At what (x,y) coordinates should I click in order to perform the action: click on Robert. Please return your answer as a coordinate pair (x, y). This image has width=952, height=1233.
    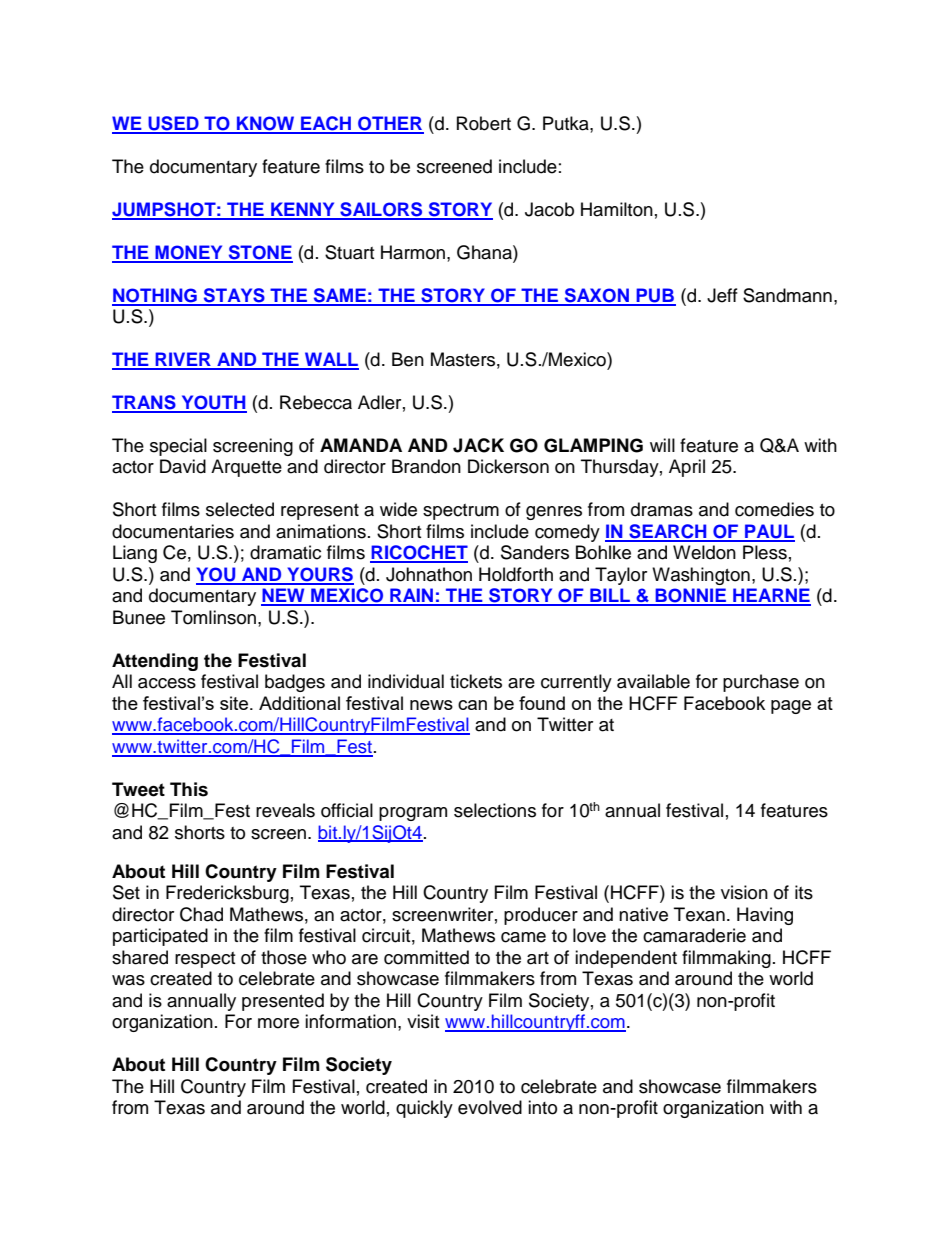
    Looking at the image, I should click on (484, 123).
